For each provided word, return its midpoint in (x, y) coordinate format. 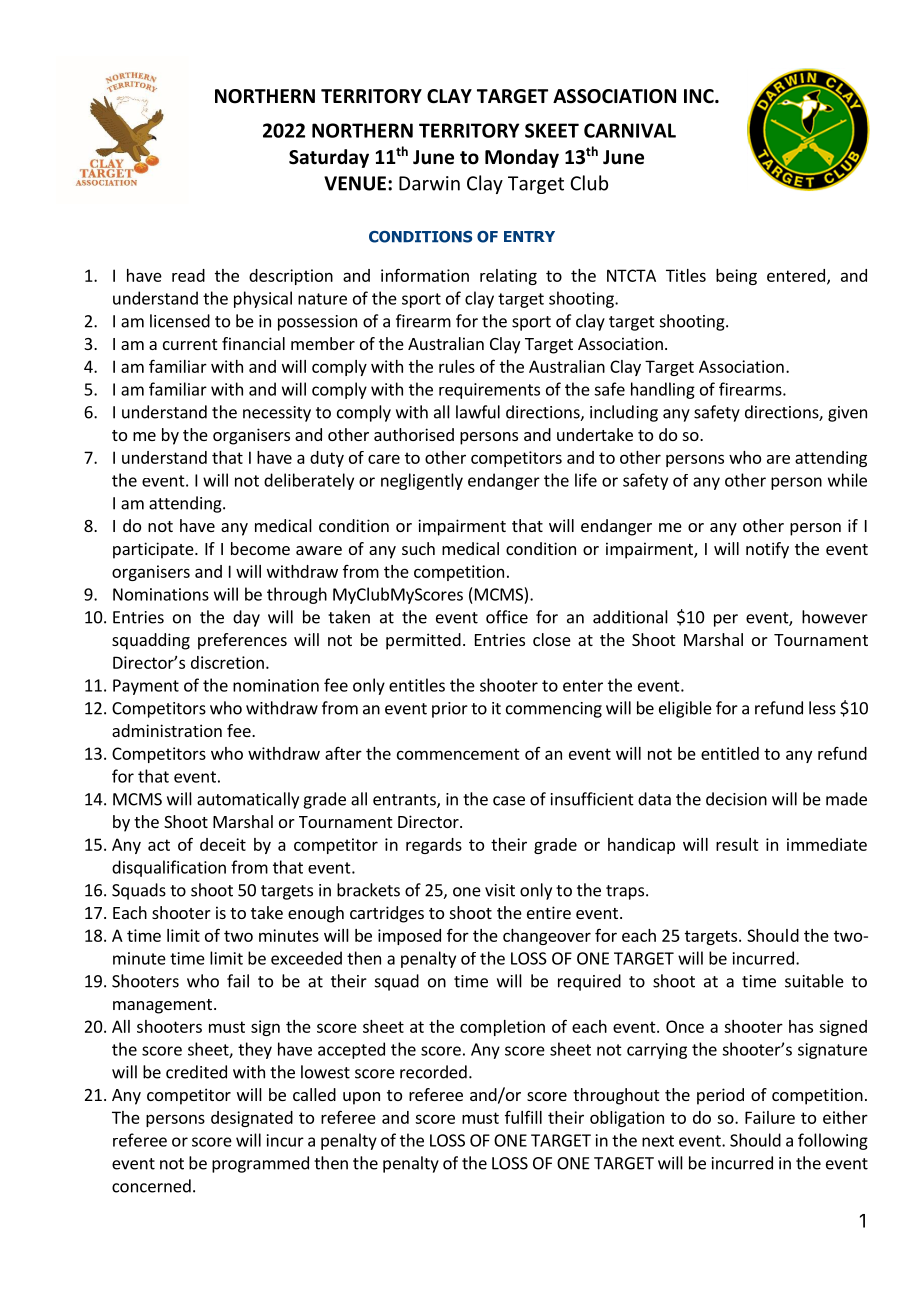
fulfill (523, 1117)
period (720, 1096)
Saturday (329, 158)
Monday (522, 158)
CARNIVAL (630, 130)
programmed (260, 1164)
